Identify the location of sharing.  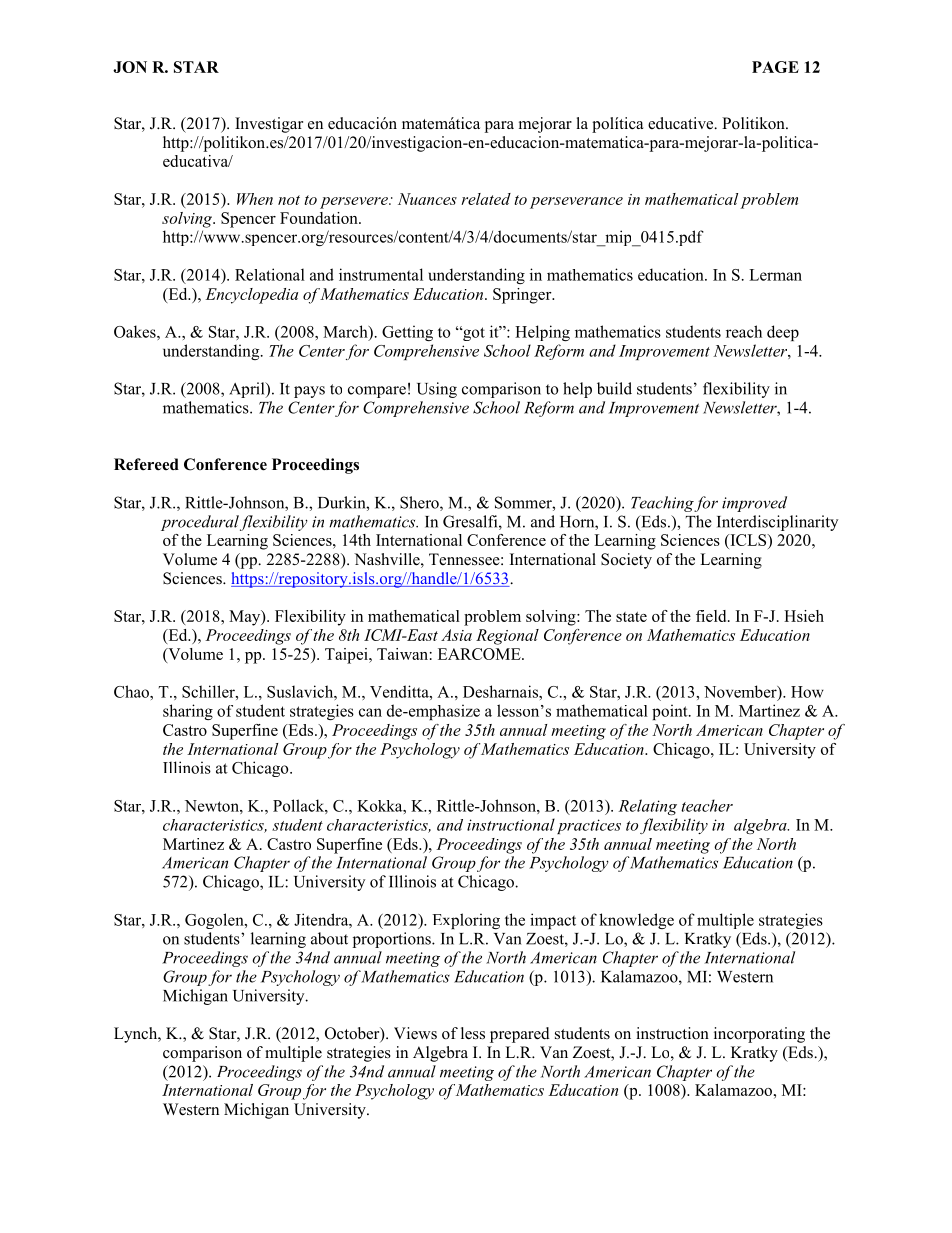
(188, 712).
